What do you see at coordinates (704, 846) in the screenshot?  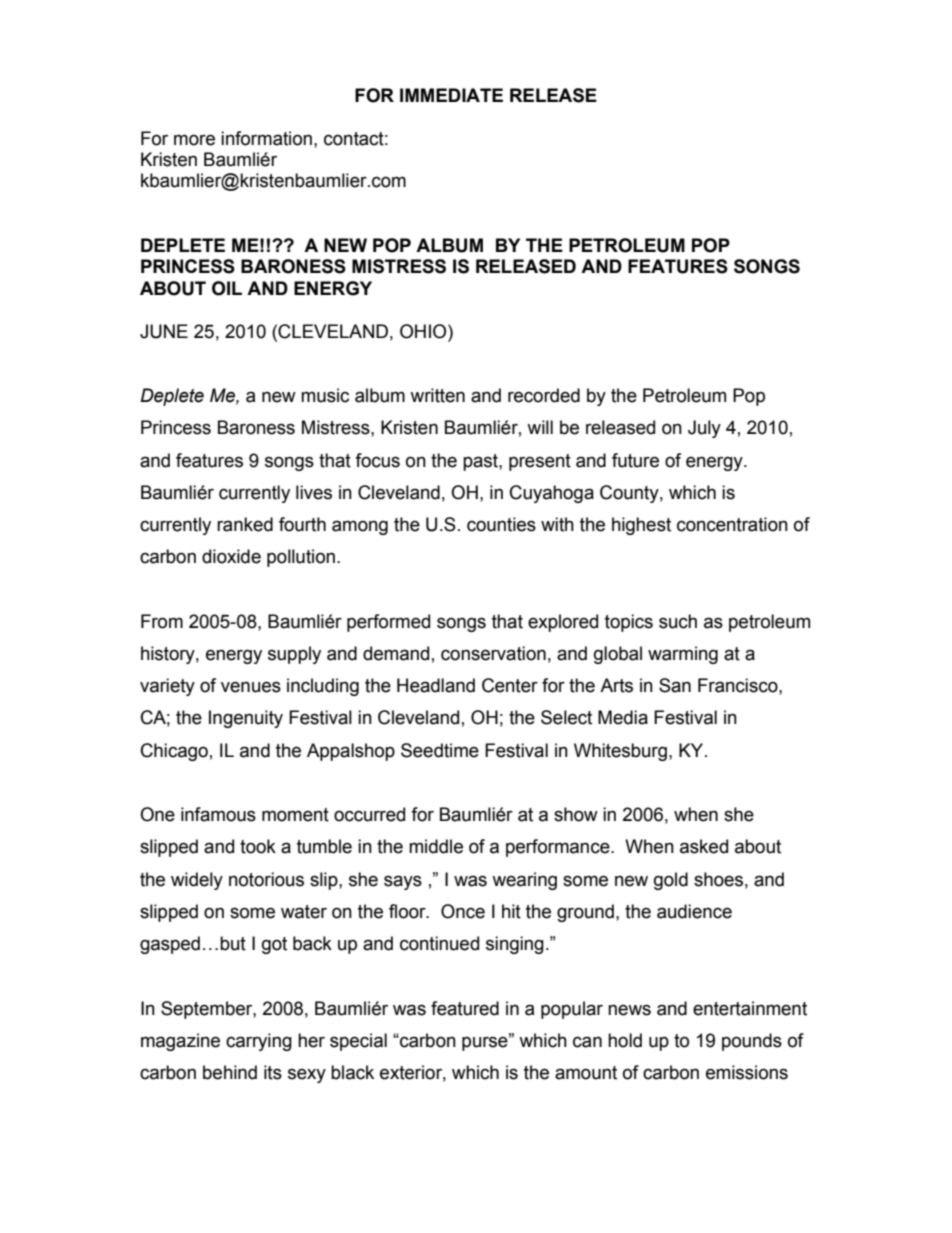 I see `asked` at bounding box center [704, 846].
